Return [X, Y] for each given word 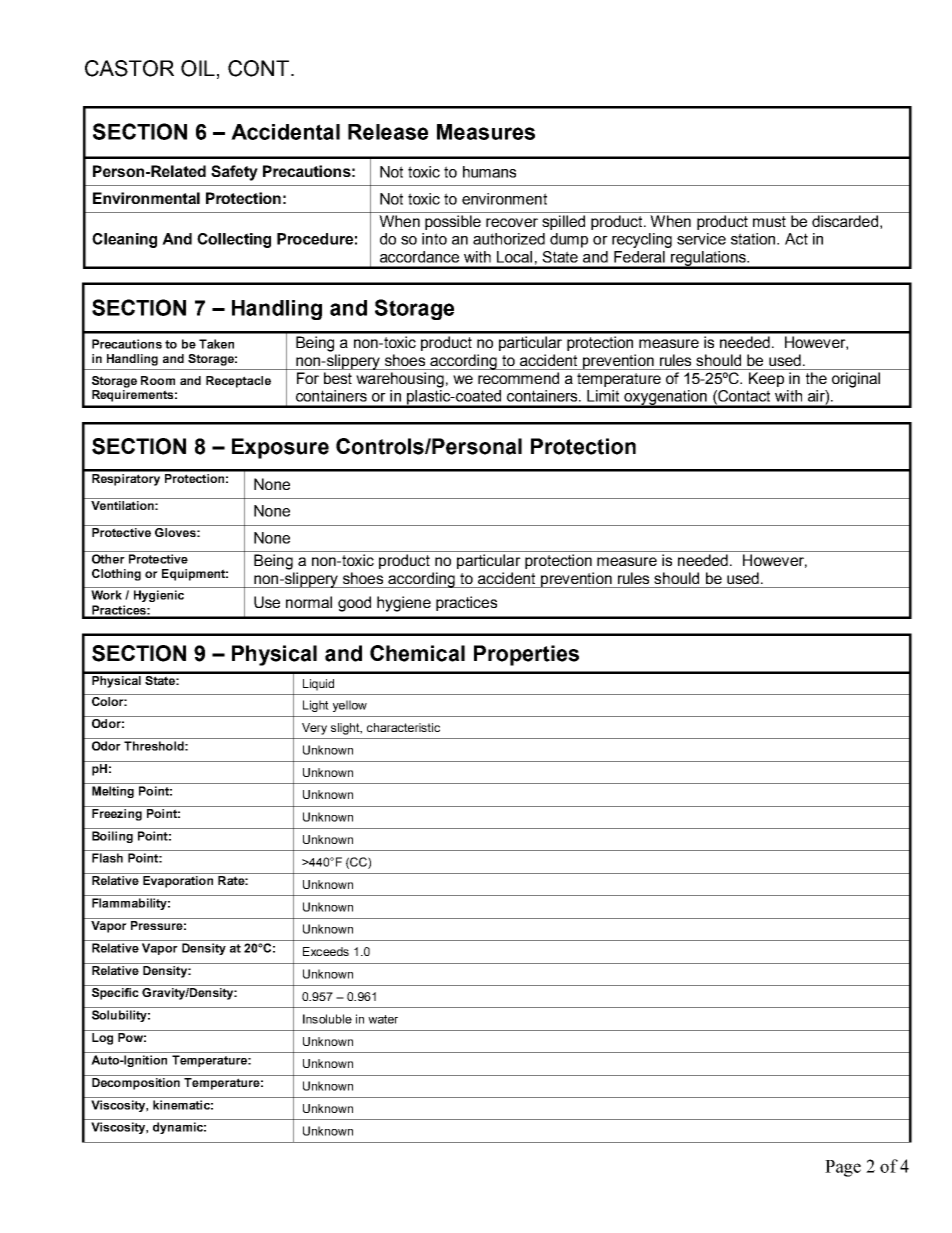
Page [843, 1168]
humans [489, 172]
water [383, 1019]
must [769, 221]
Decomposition [136, 1084]
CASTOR [129, 68]
